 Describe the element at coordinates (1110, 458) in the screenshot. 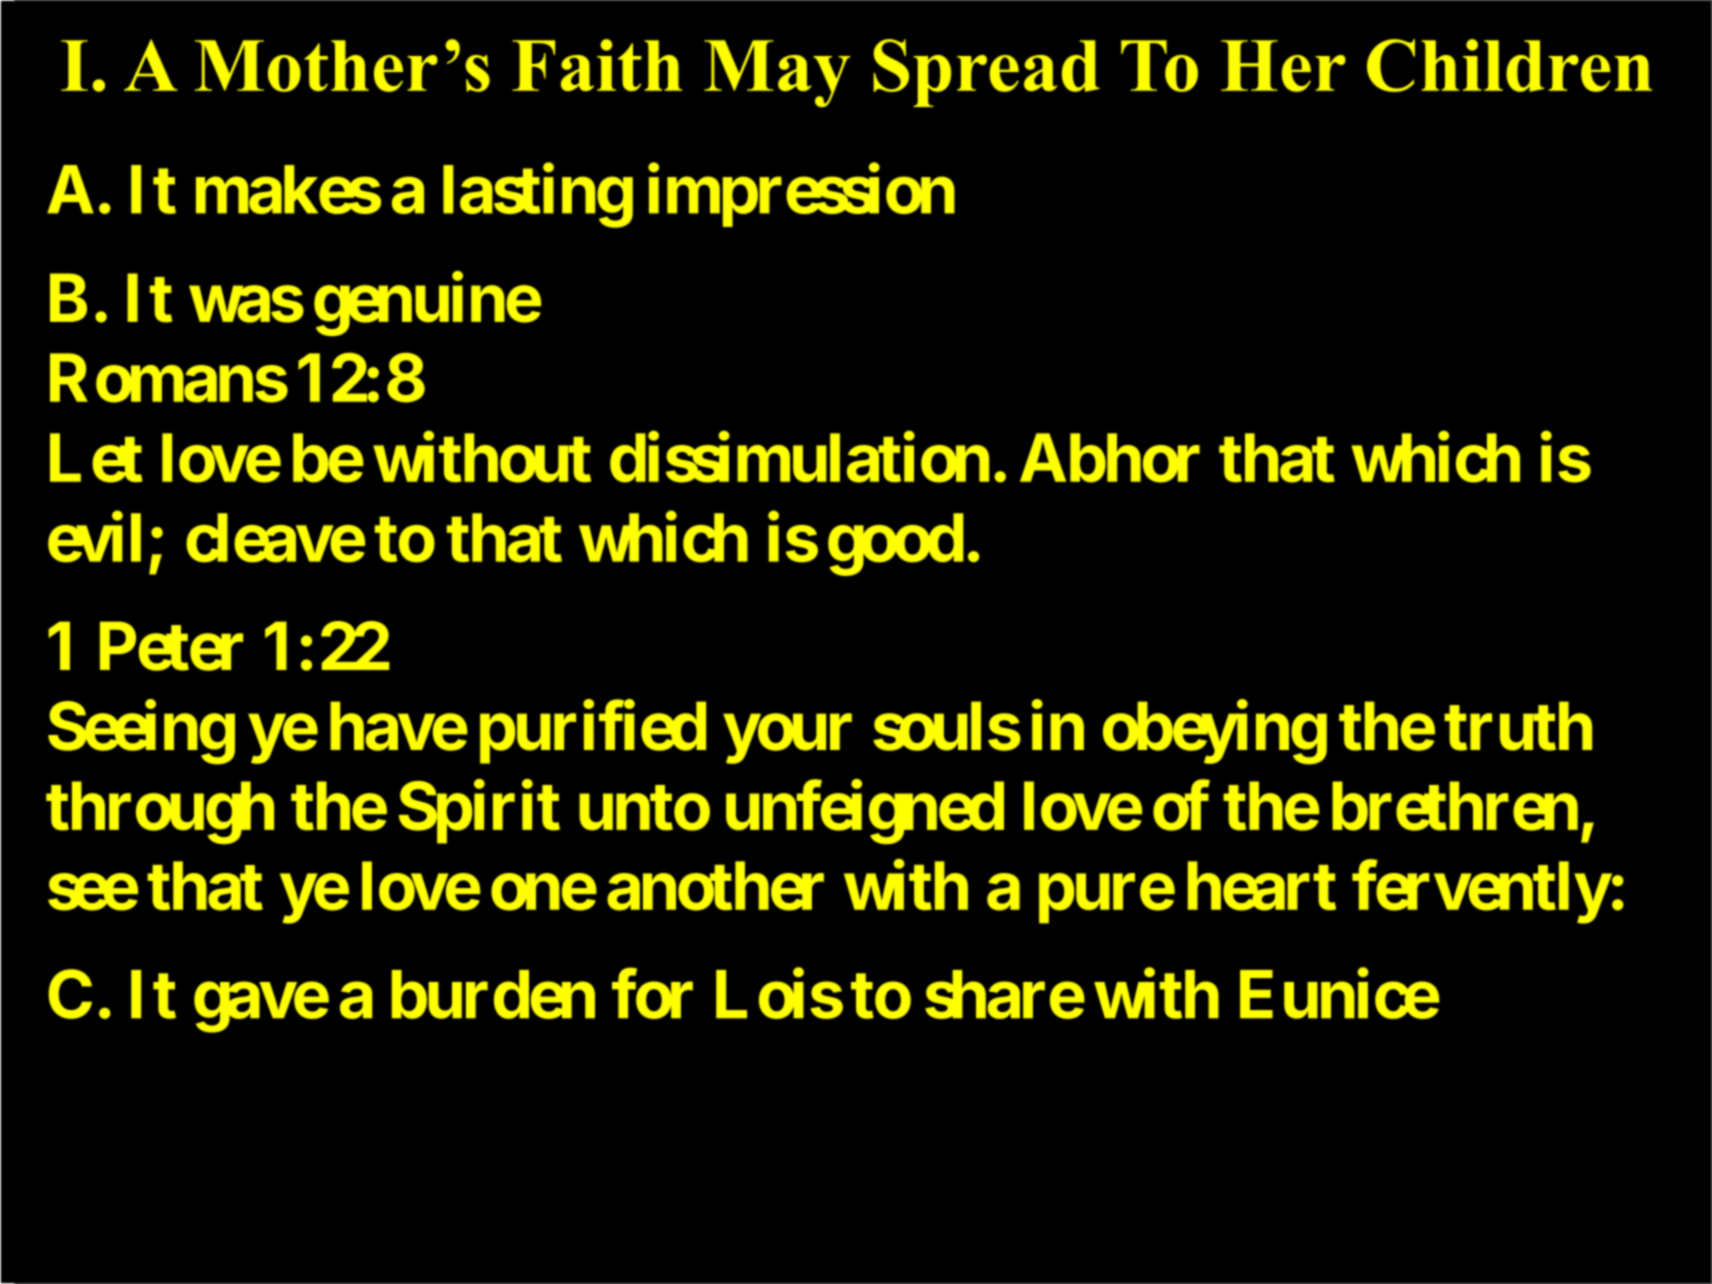

I see `Abhor` at that location.
